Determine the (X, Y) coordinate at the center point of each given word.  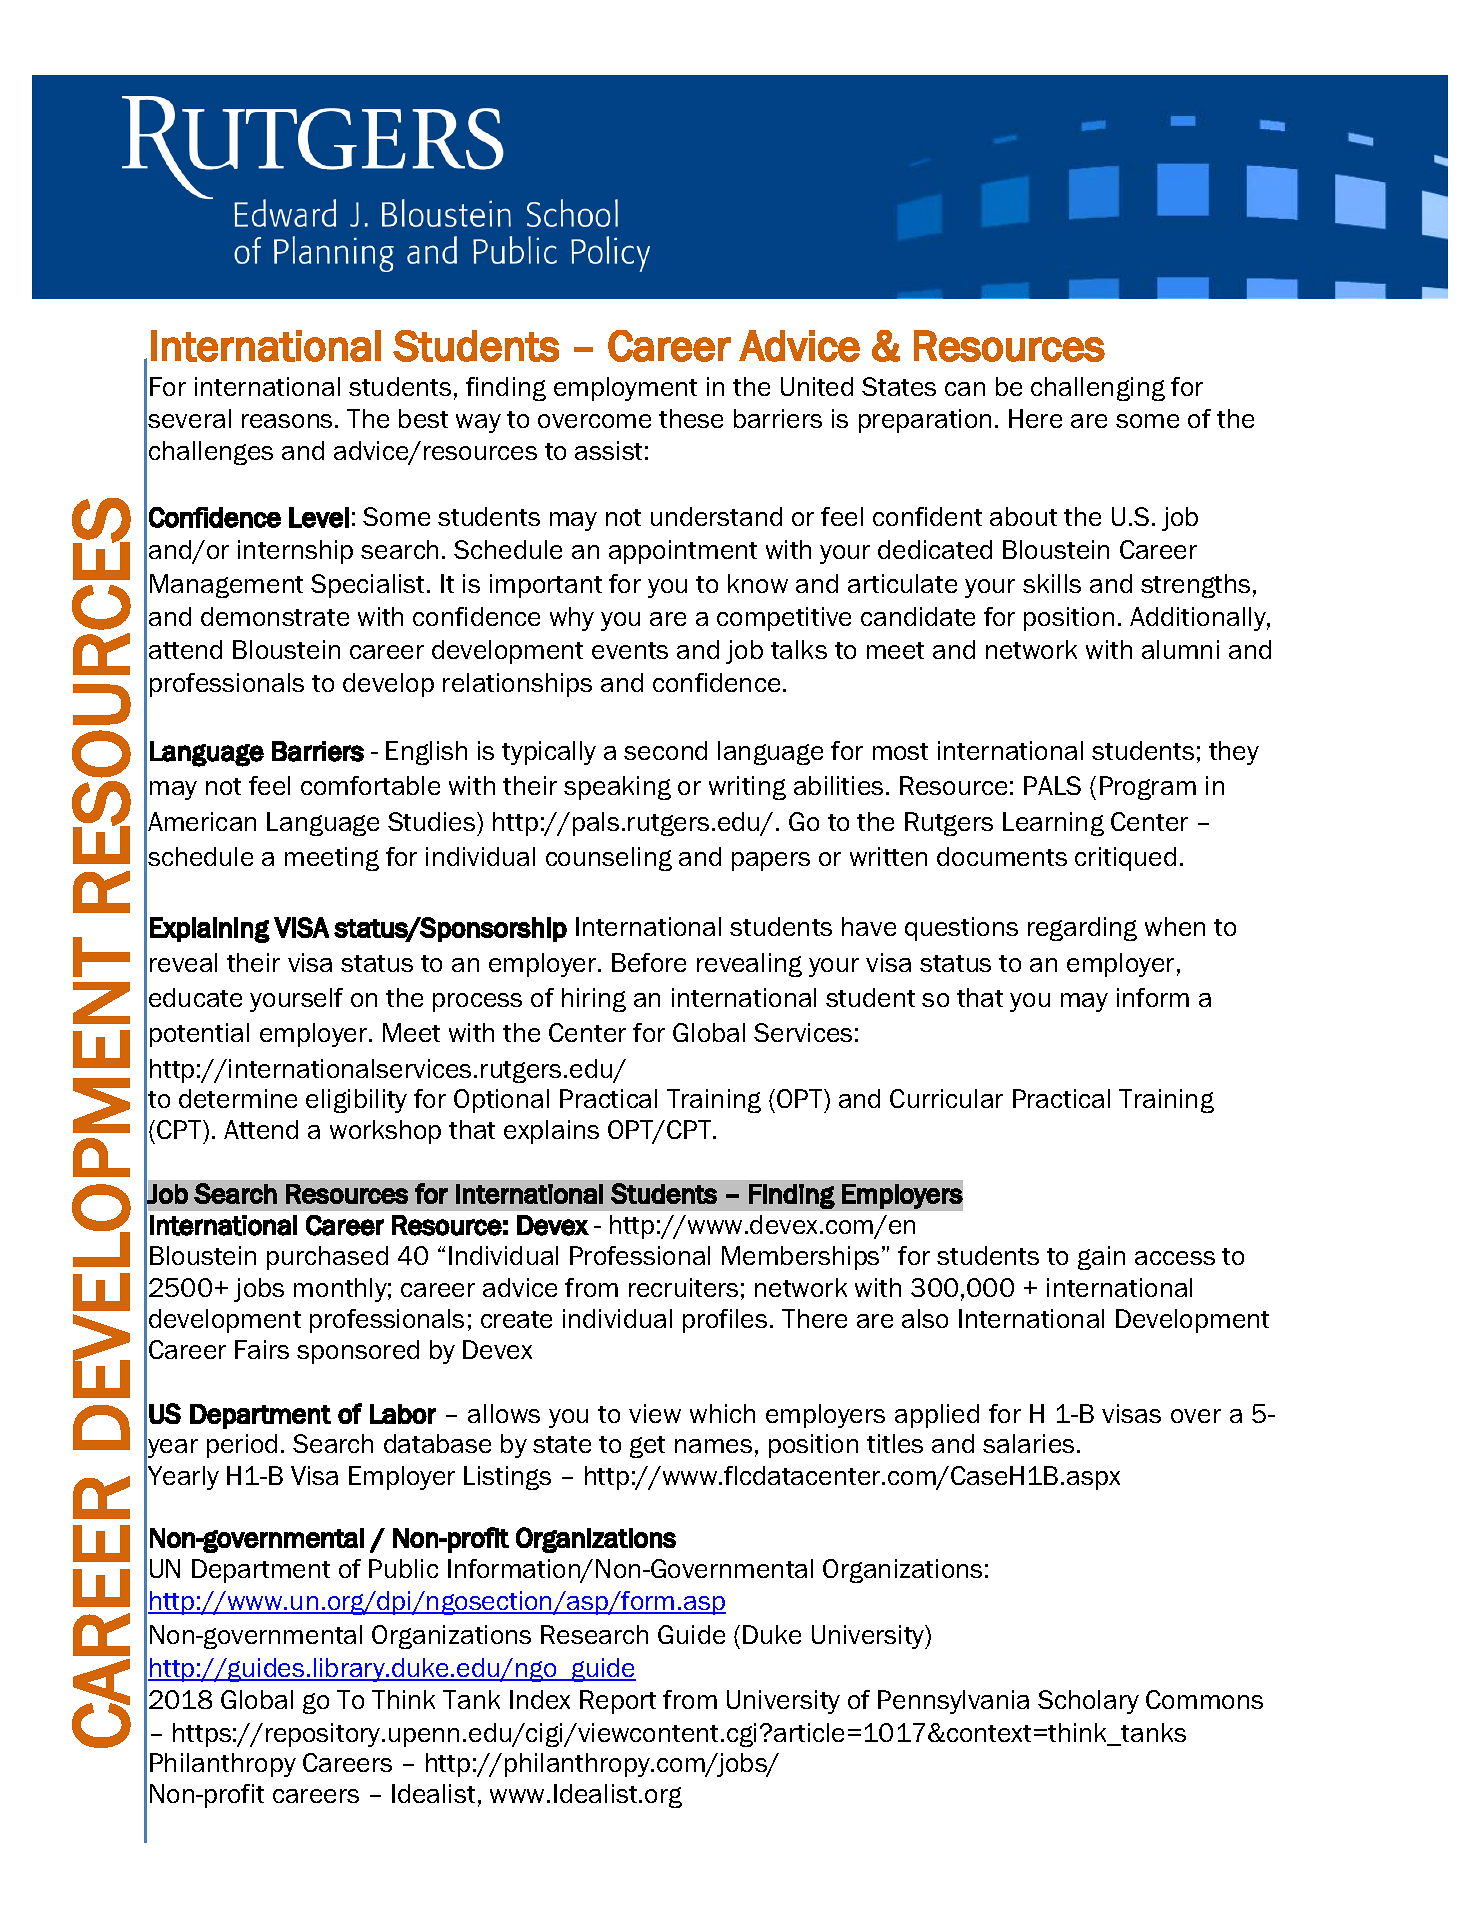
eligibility (356, 1101)
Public (403, 1568)
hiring (594, 1000)
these (691, 418)
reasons (287, 421)
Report (618, 1702)
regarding (1082, 929)
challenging (1098, 389)
